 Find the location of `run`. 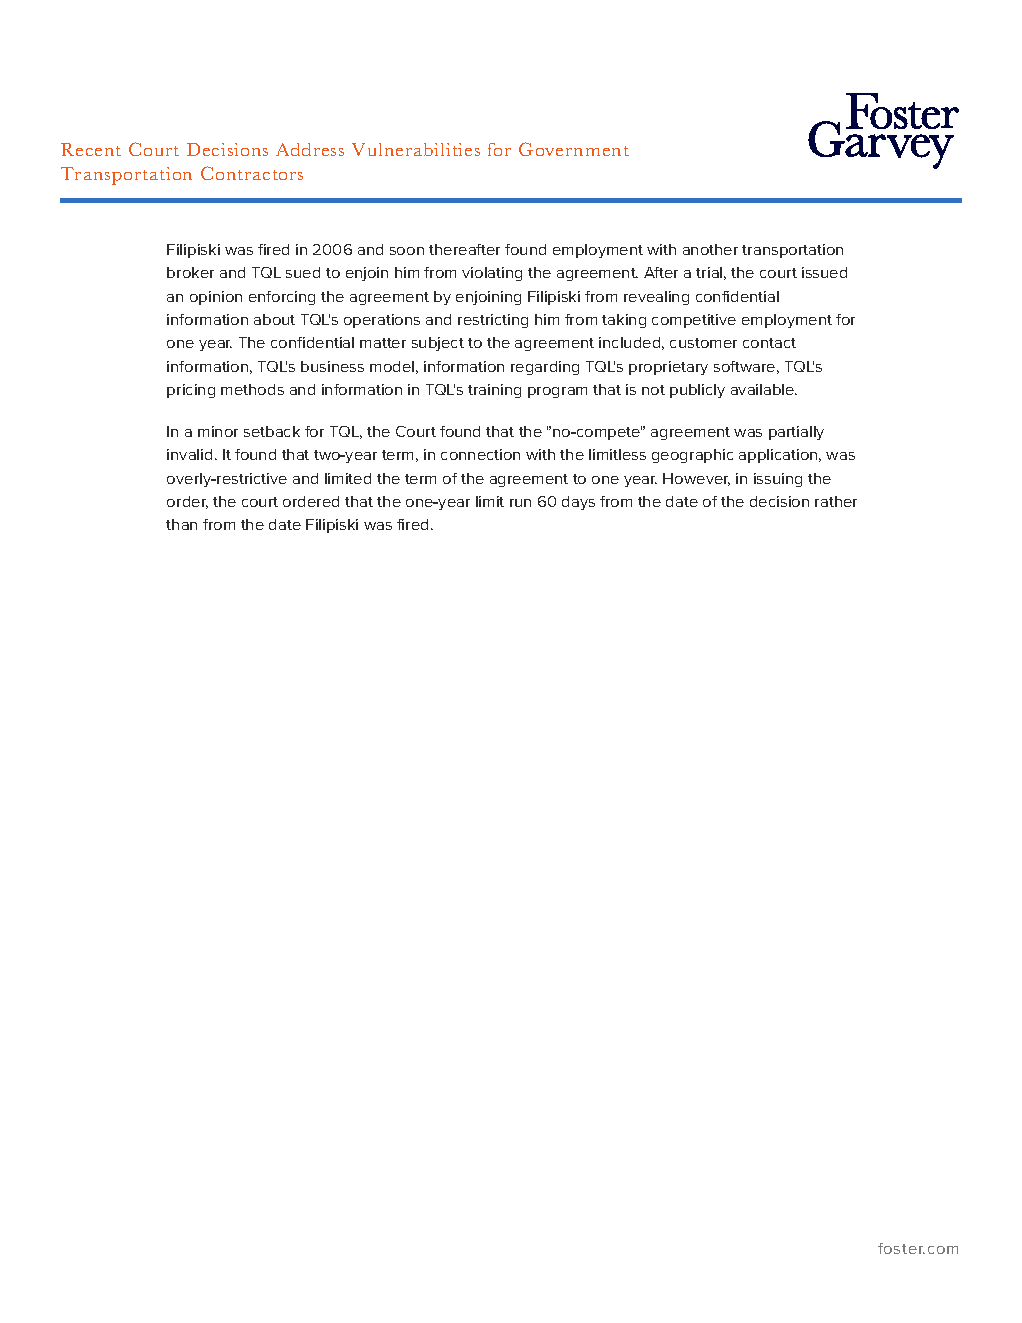

run is located at coordinates (520, 503).
